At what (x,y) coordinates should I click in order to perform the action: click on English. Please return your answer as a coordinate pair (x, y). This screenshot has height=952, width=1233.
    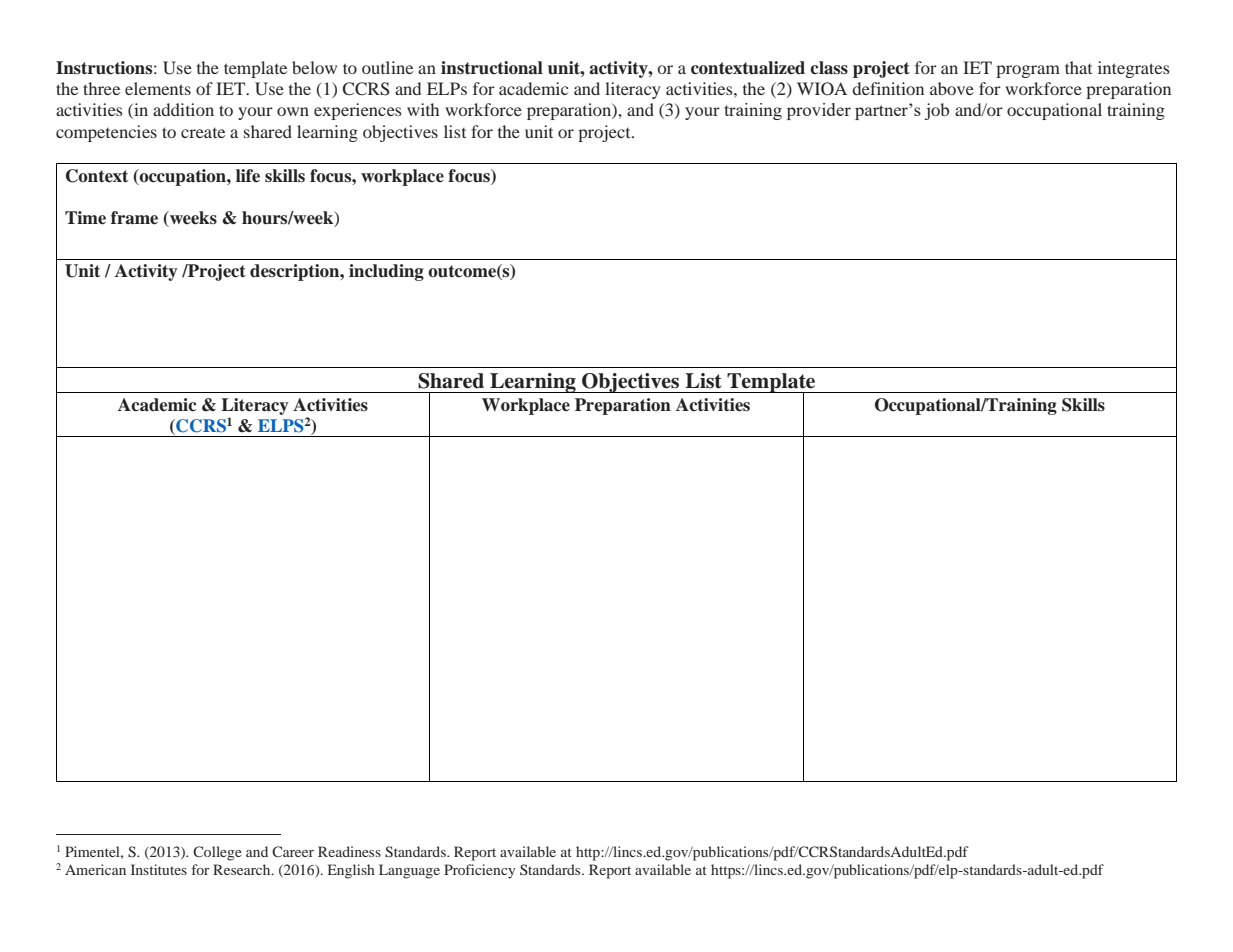
    Looking at the image, I should click on (351, 871).
